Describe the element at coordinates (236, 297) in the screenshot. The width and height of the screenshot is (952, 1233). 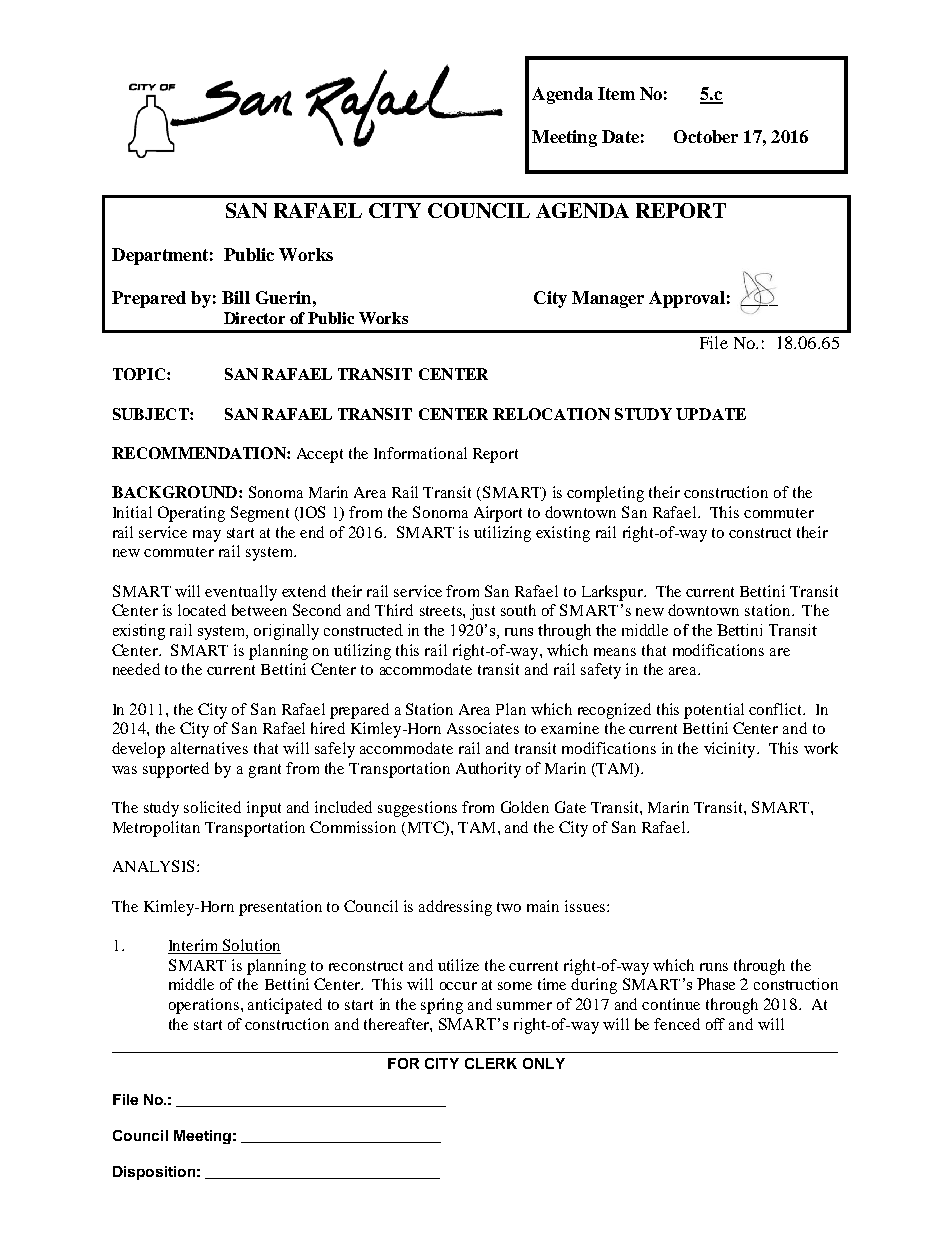
I see `Bill` at that location.
